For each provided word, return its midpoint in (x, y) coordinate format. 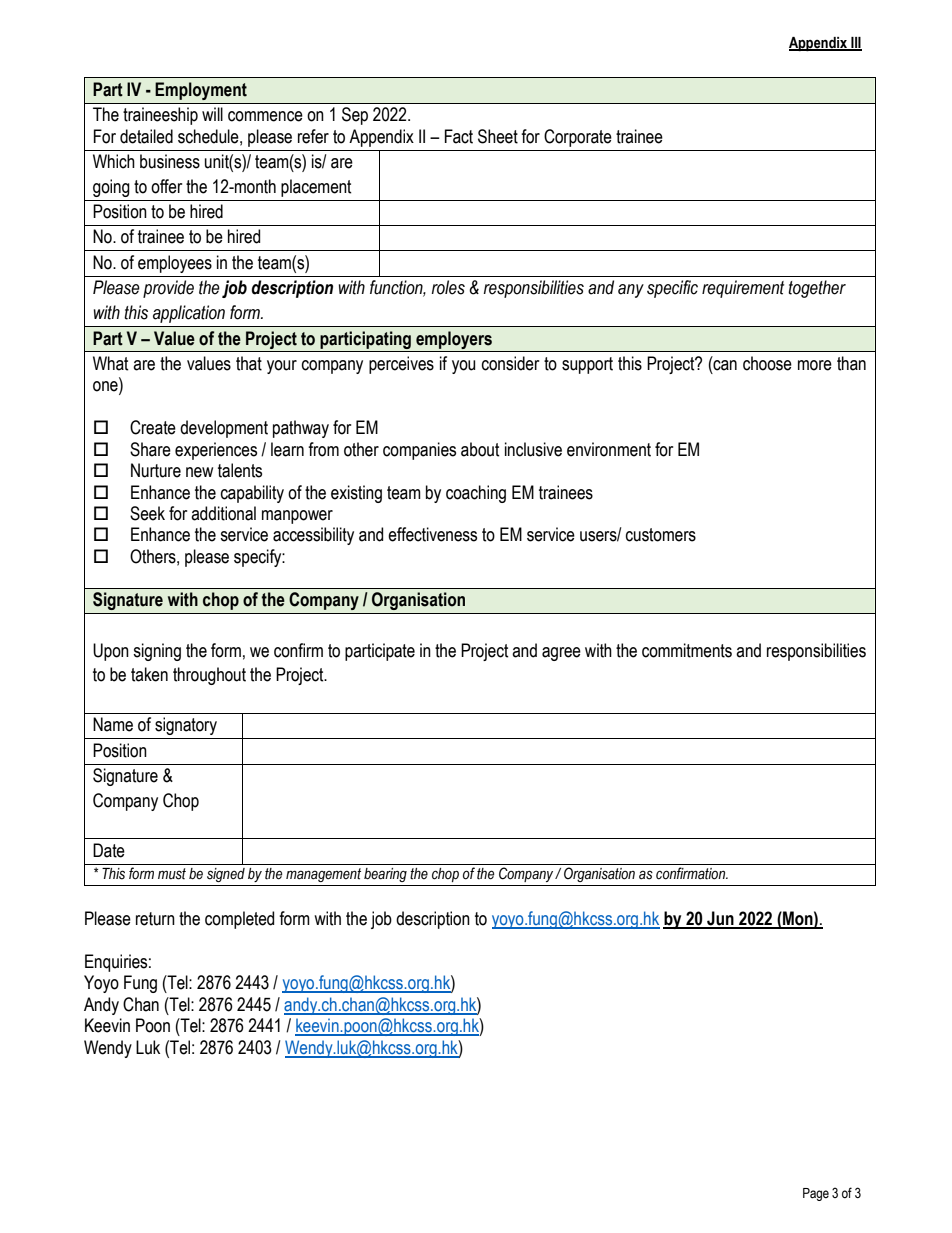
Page (816, 1194)
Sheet (498, 136)
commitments (687, 650)
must (172, 874)
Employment (201, 91)
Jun (720, 919)
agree (561, 654)
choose (767, 363)
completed (239, 920)
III (855, 43)
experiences (216, 451)
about (480, 449)
